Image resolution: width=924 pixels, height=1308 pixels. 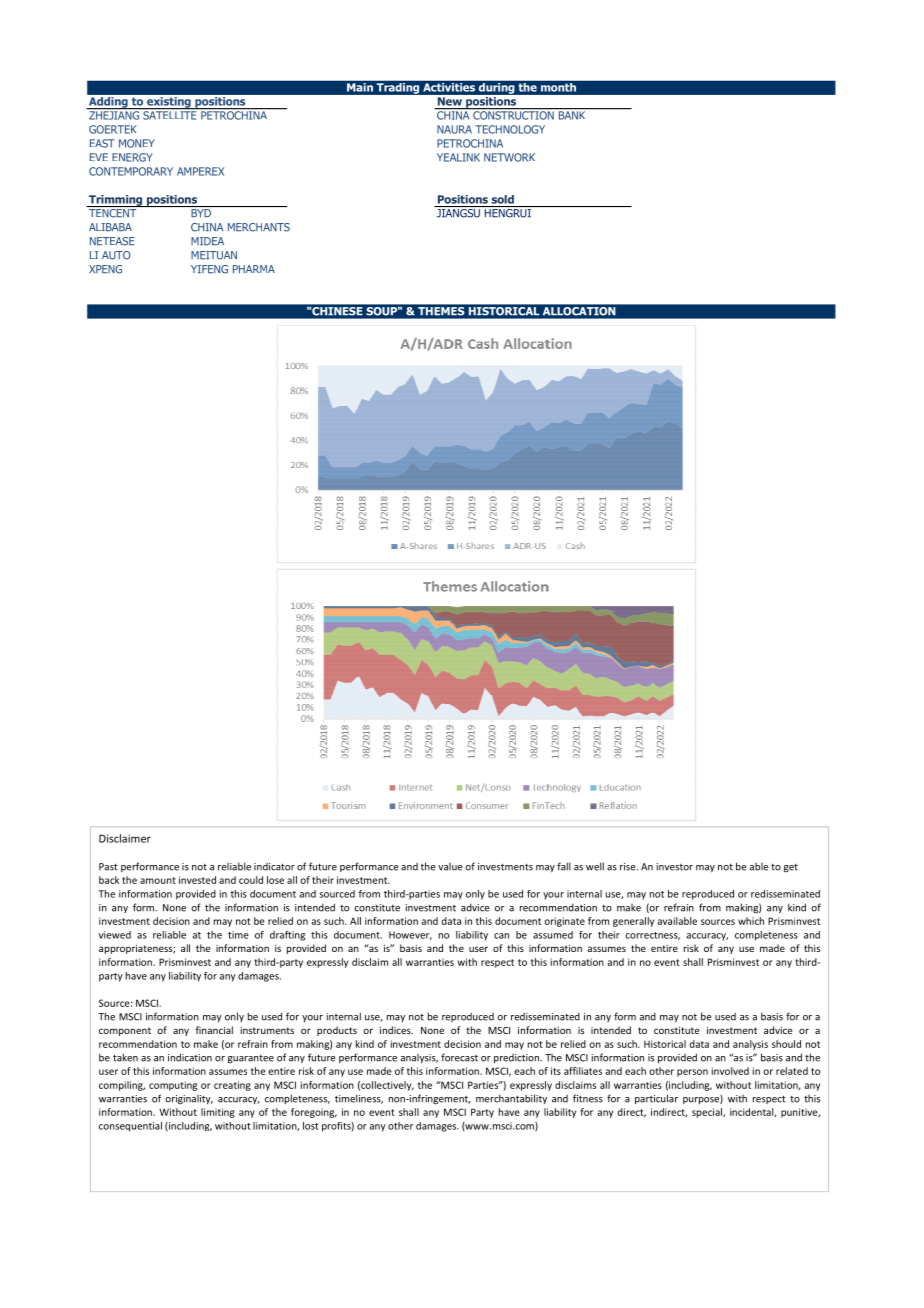 What do you see at coordinates (572, 114) in the image?
I see `BANK` at bounding box center [572, 114].
